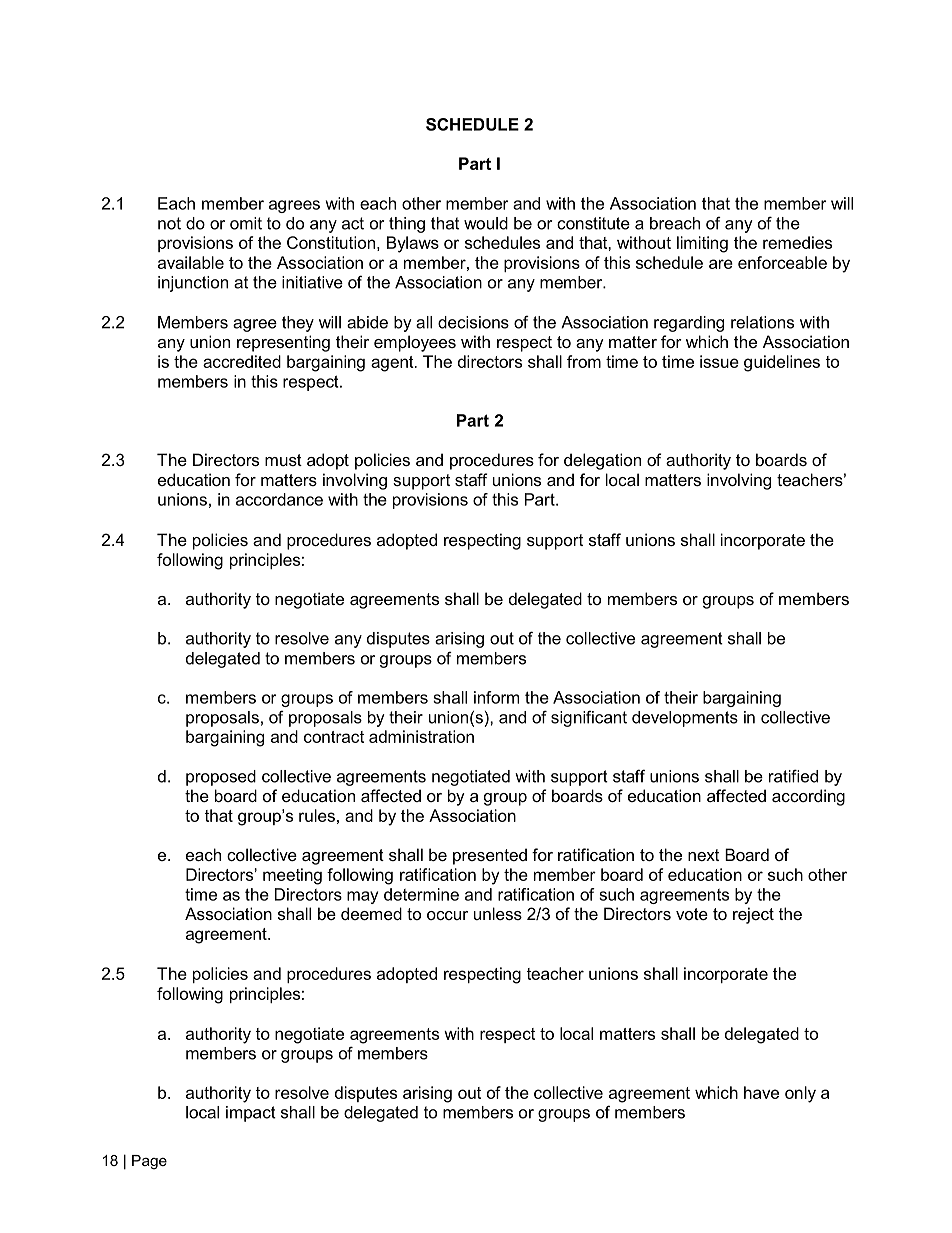  Describe the element at coordinates (486, 223) in the page. I see `would` at that location.
